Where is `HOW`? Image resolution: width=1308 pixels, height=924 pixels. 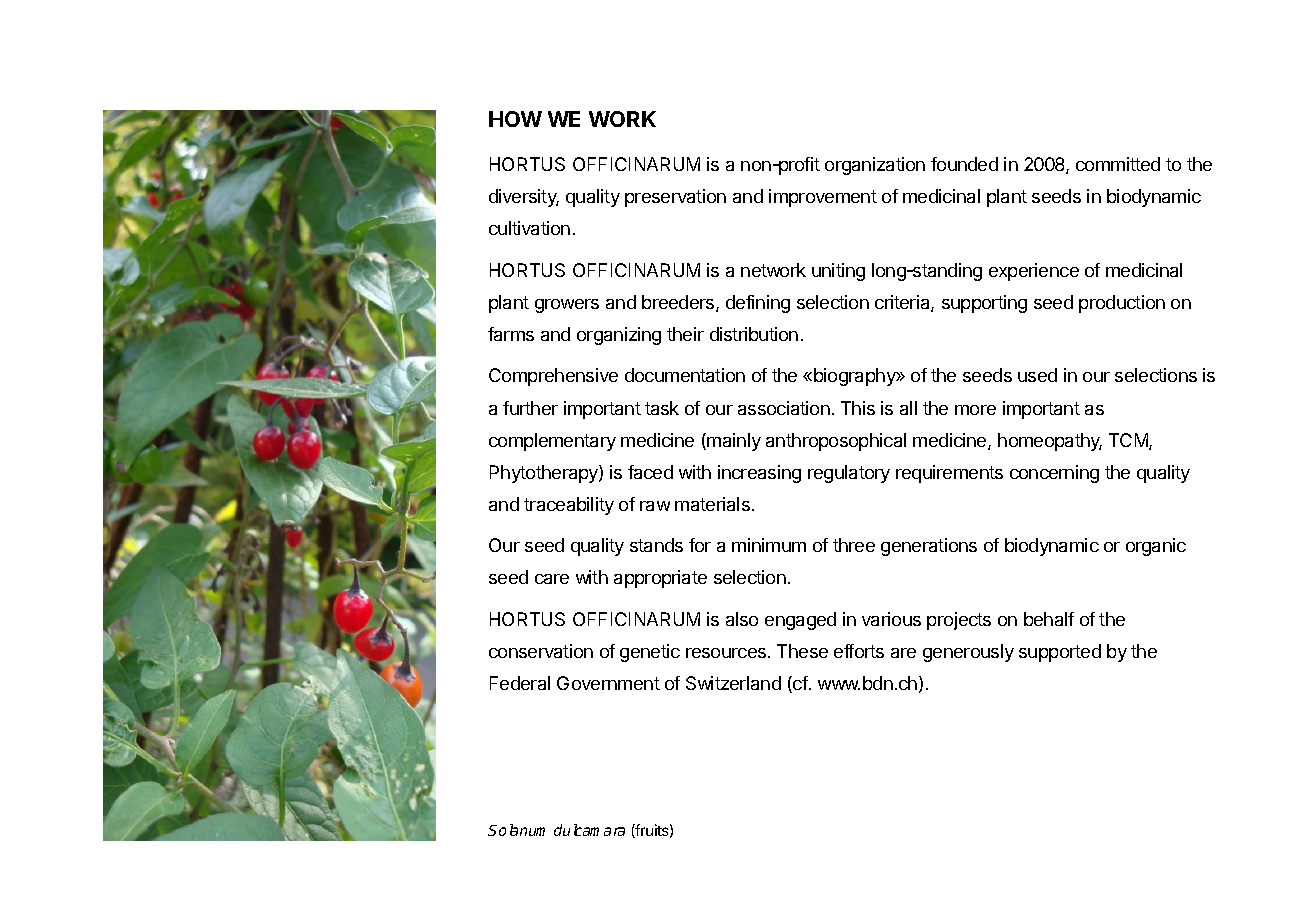
HOW is located at coordinates (515, 119).
